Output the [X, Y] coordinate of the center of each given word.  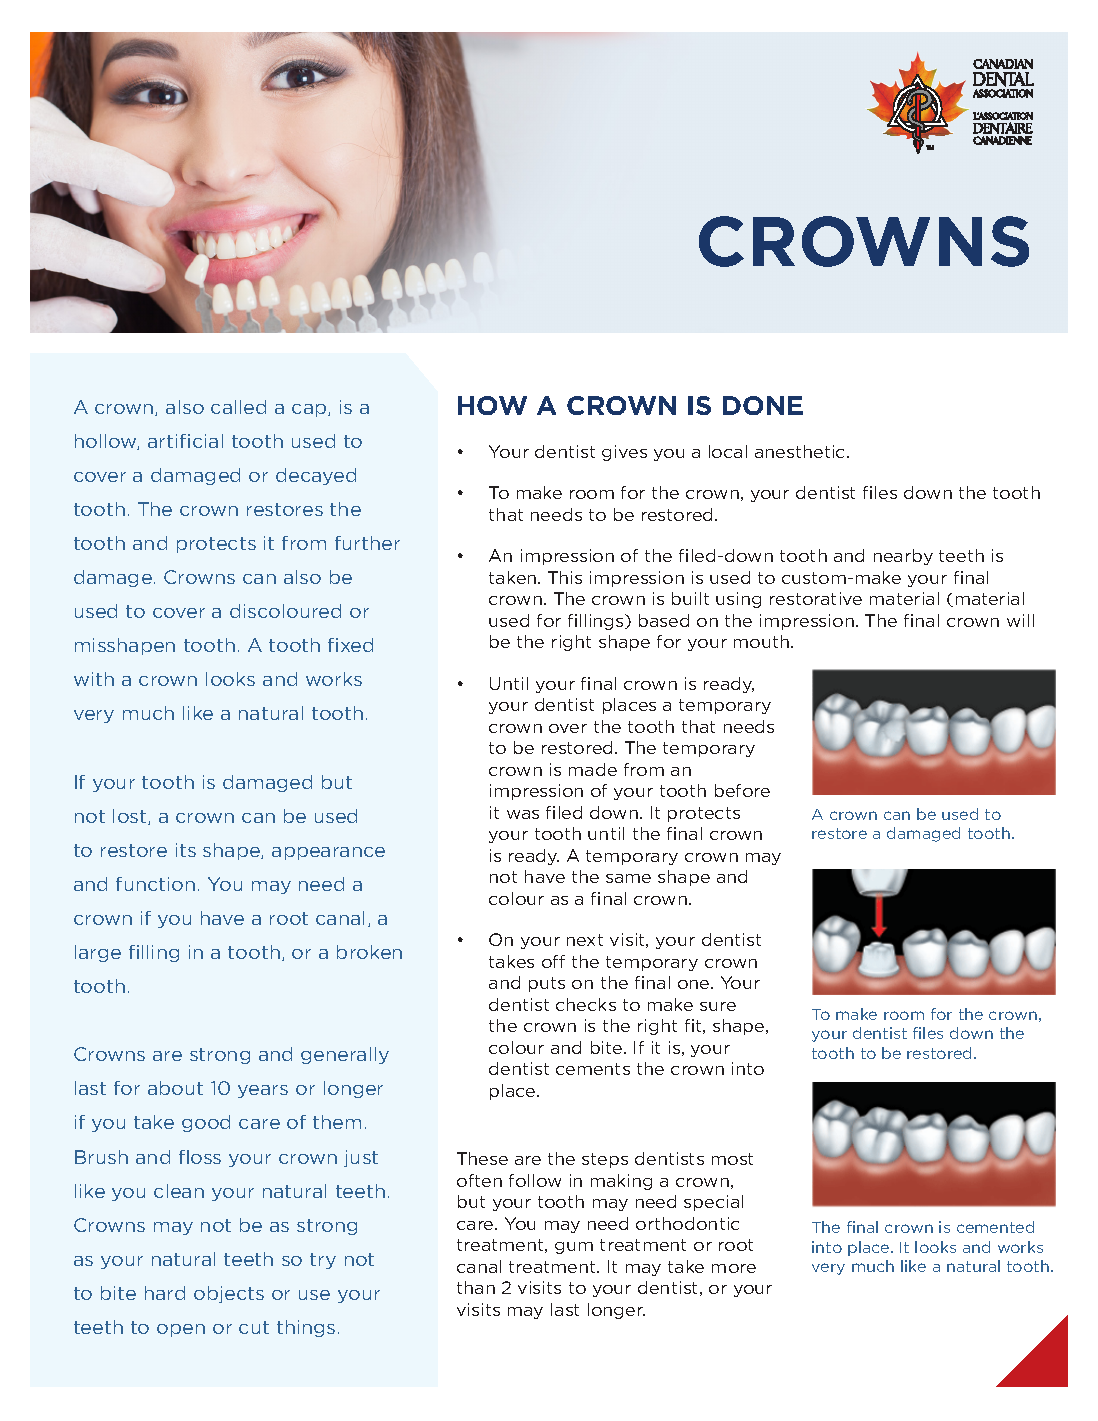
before [742, 790]
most [732, 1159]
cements [593, 1069]
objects [229, 1294]
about [175, 1088]
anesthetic [801, 451]
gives [624, 453]
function [155, 884]
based [664, 620]
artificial [185, 441]
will [1020, 620]
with [94, 679]
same [628, 878]
